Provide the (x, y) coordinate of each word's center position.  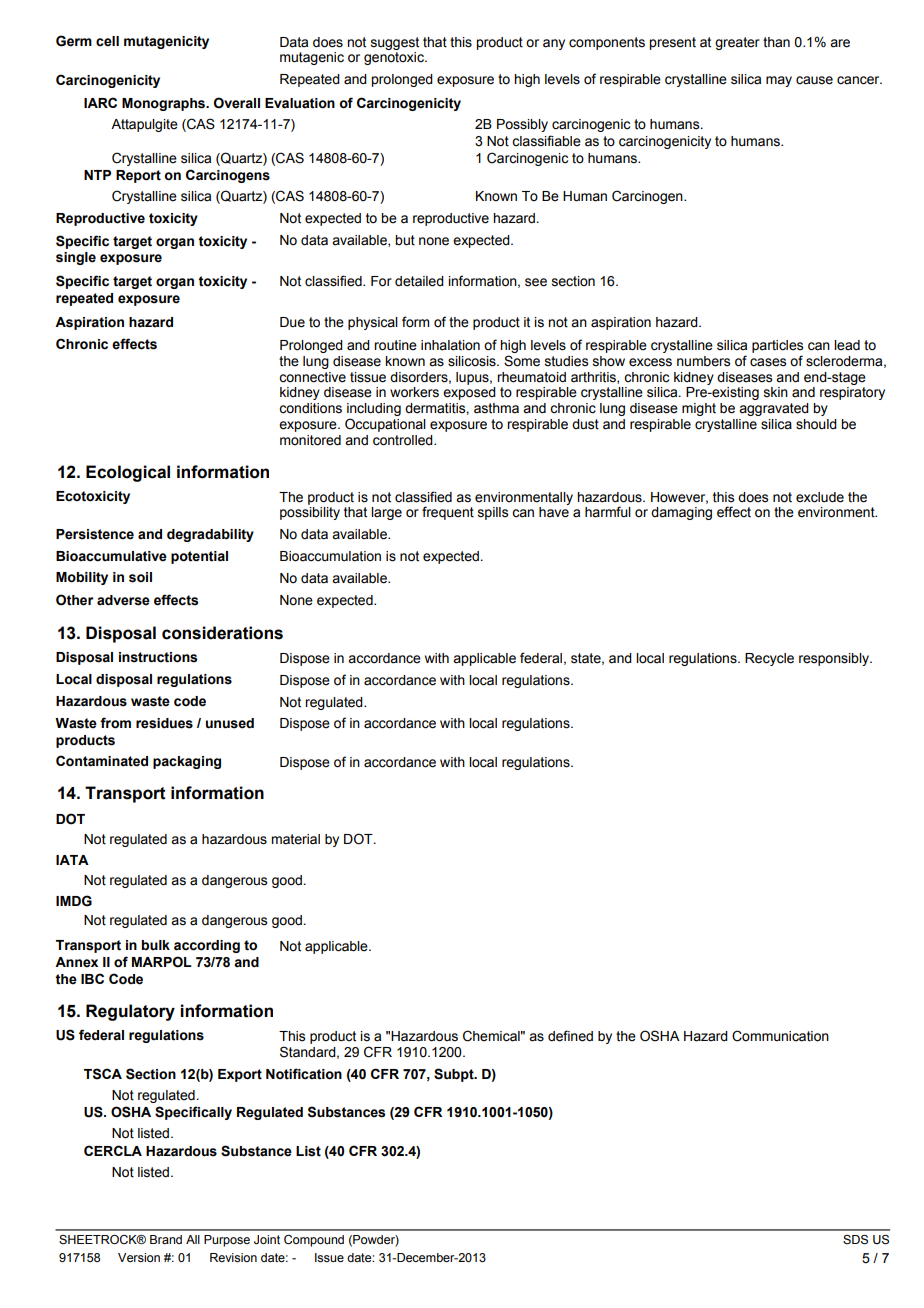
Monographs (165, 104)
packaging (187, 762)
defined (570, 1036)
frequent (448, 513)
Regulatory (130, 1012)
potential (199, 557)
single (76, 258)
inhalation (450, 345)
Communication (780, 1036)
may (779, 81)
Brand (166, 1239)
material (295, 839)
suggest (395, 43)
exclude (820, 497)
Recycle (769, 659)
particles (777, 346)
